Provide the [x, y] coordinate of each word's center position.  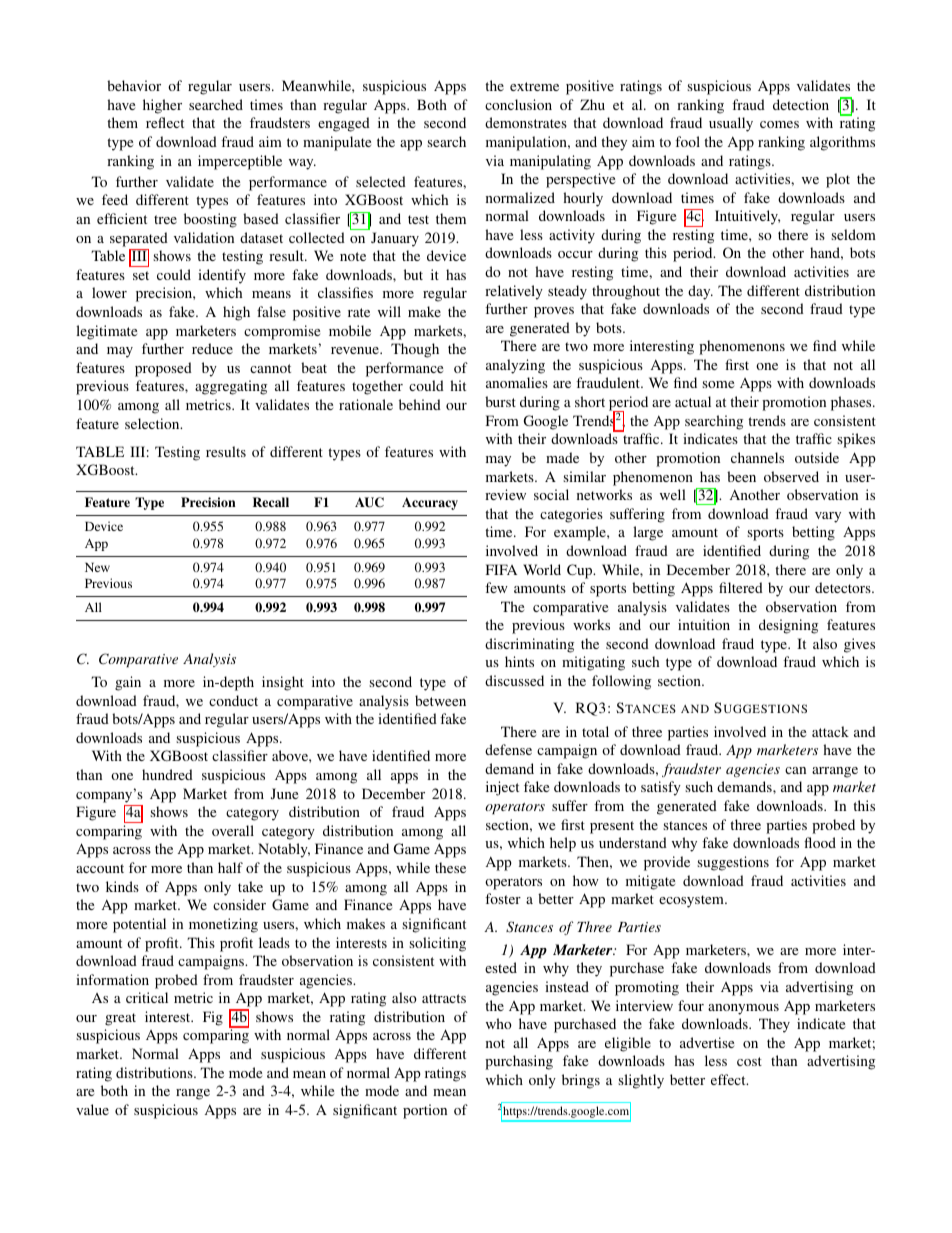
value [92, 1109]
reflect [165, 122]
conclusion [518, 104]
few [496, 587]
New [97, 567]
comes [779, 124]
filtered [741, 587]
